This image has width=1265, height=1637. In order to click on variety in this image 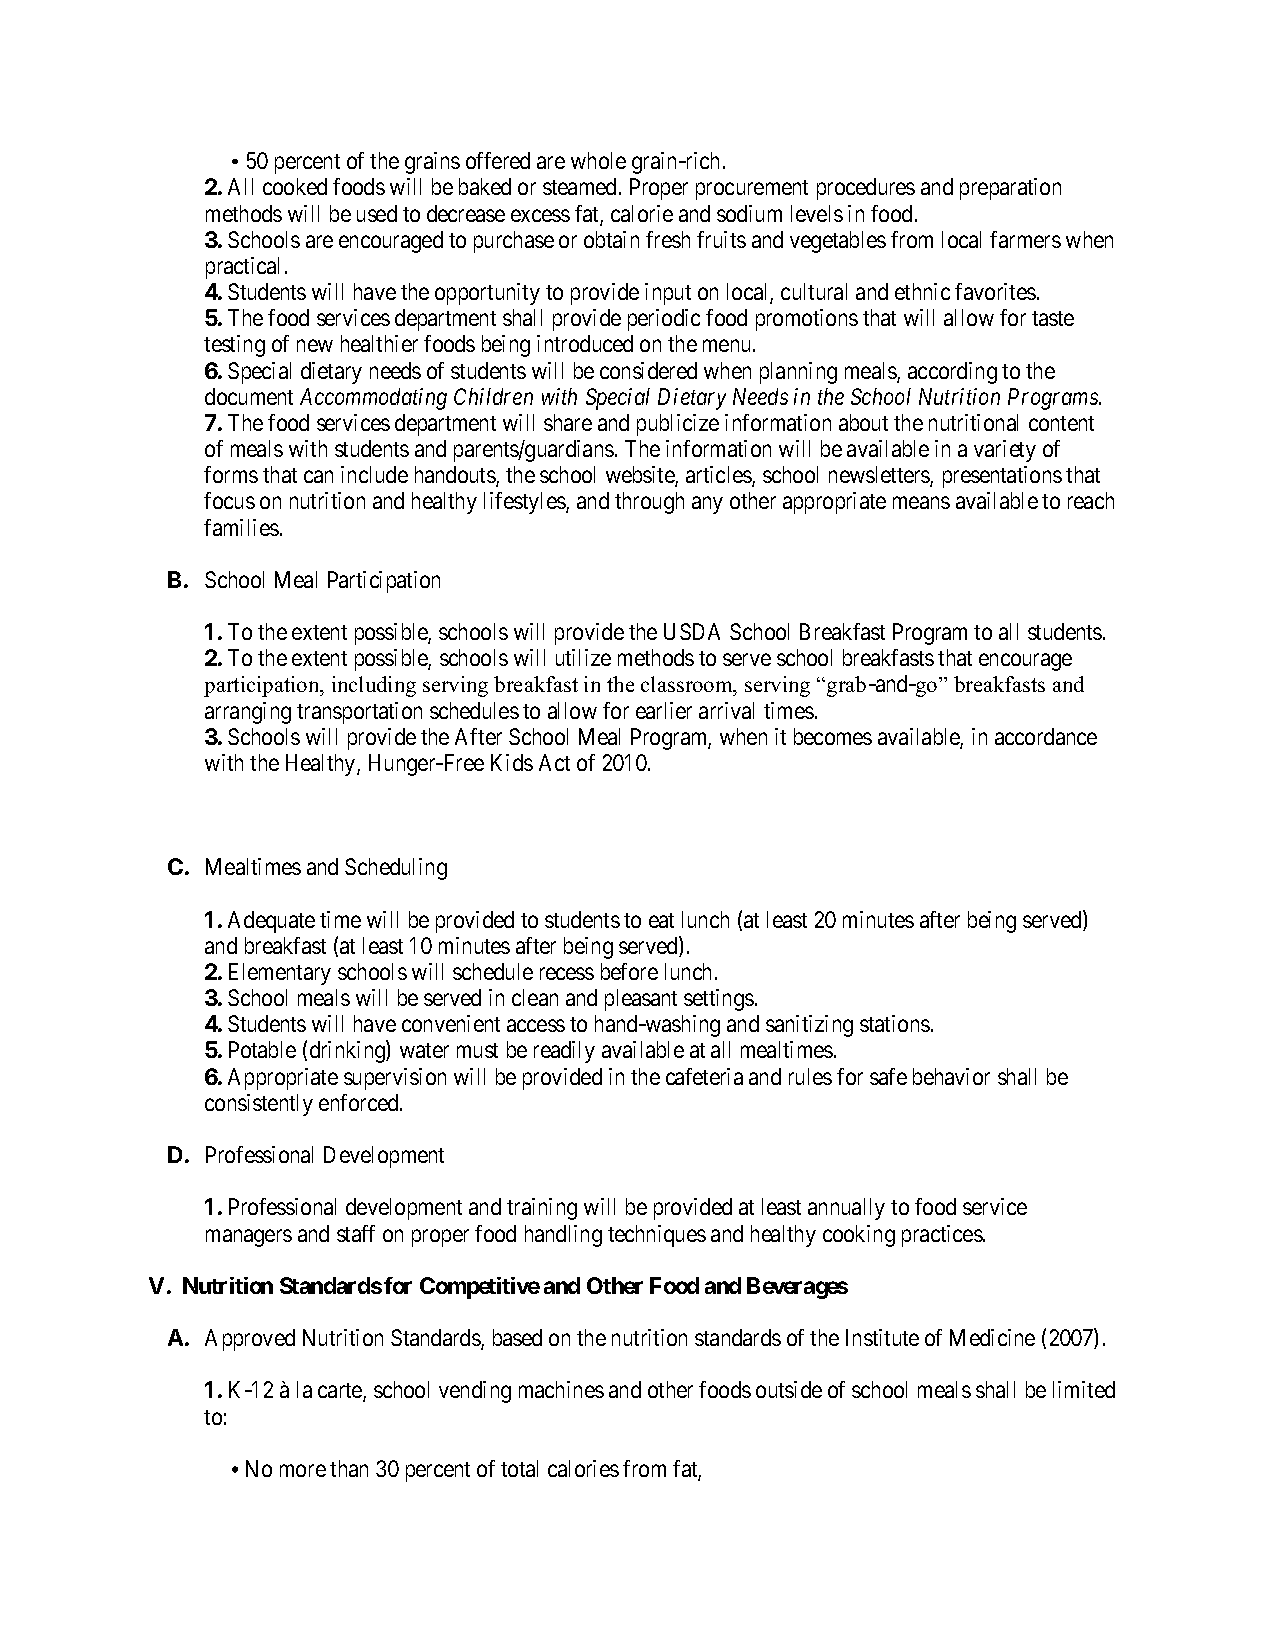, I will do `click(1005, 451)`.
